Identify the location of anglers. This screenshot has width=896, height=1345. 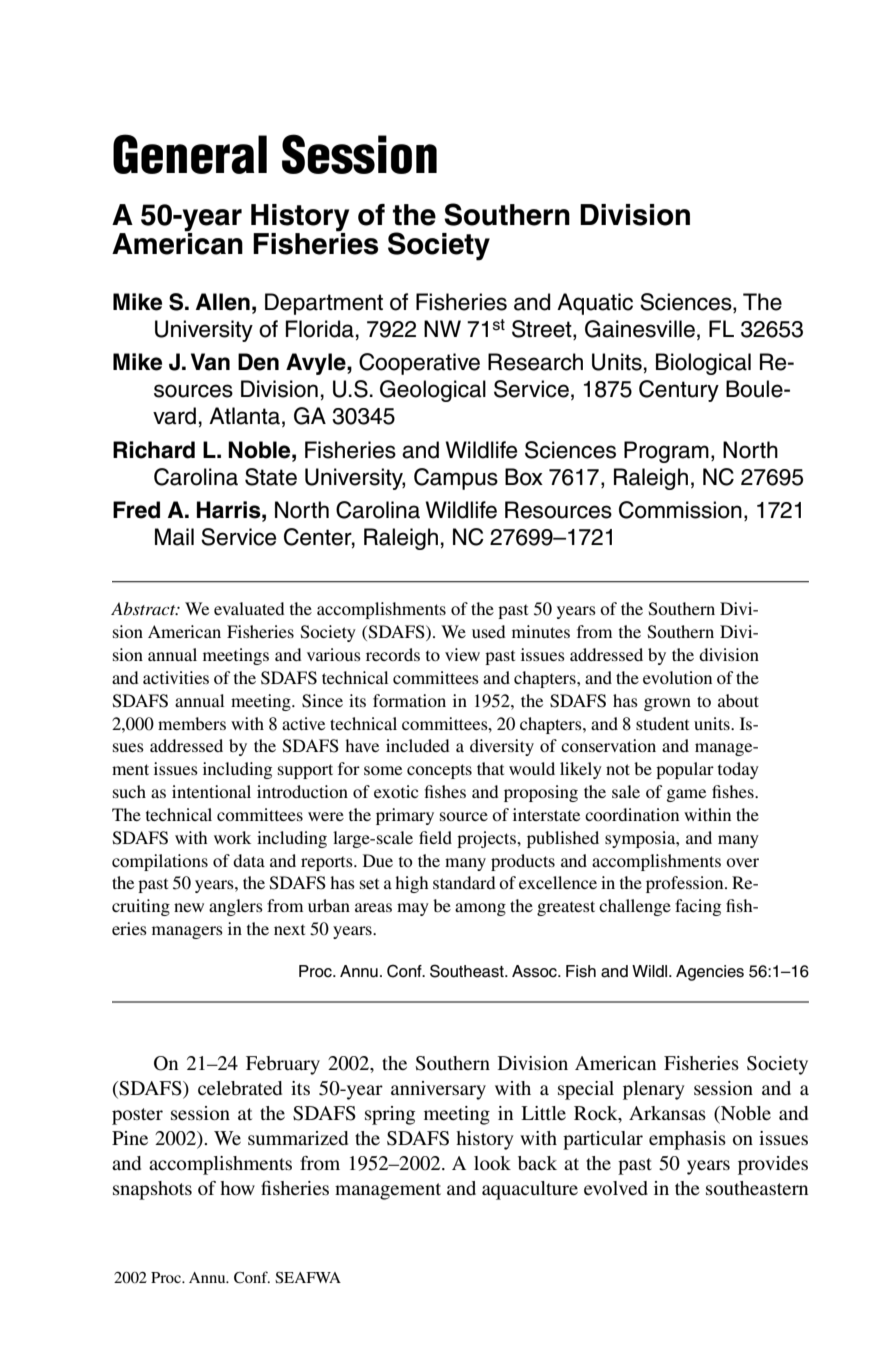
(236, 907).
